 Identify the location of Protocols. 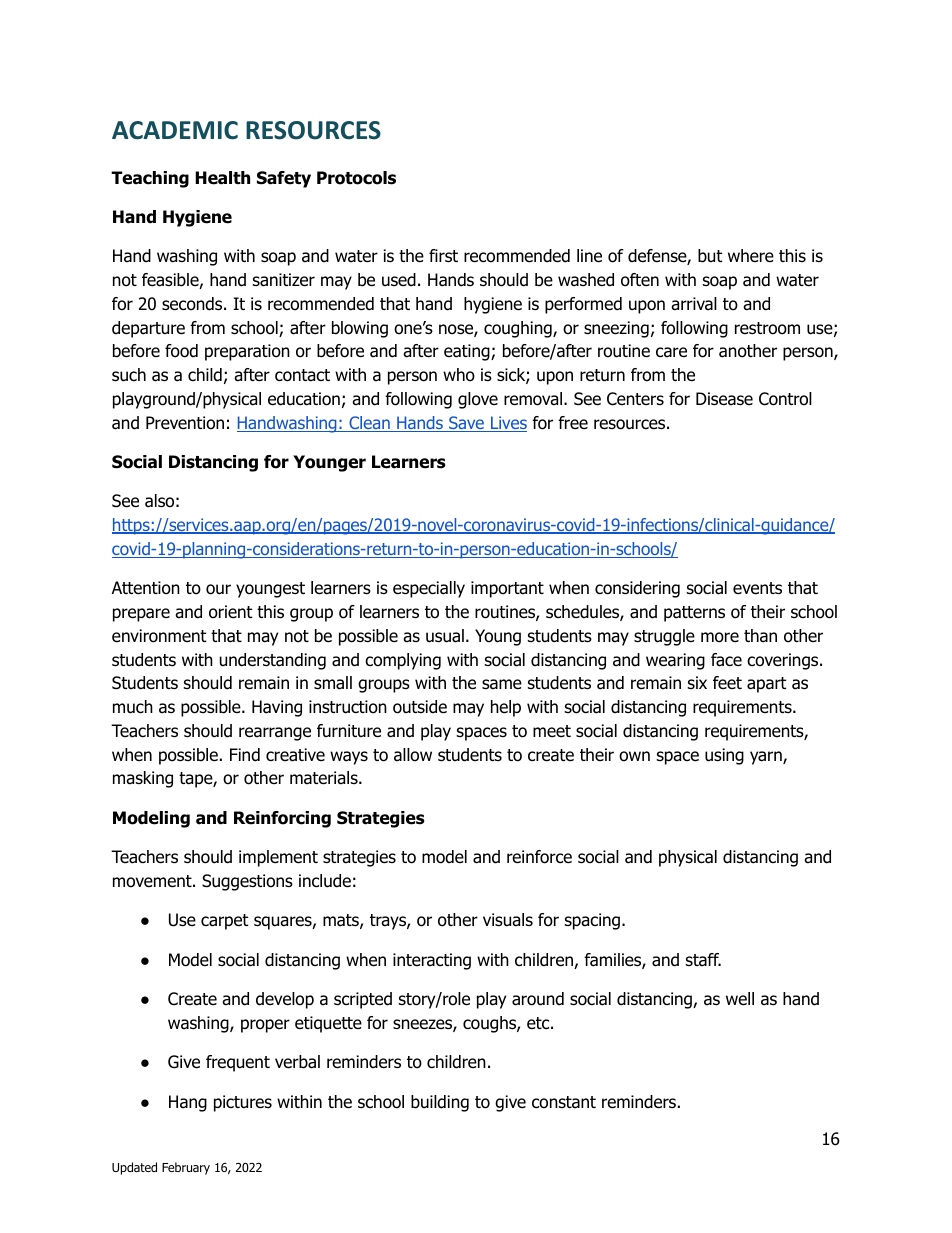
(356, 178).
